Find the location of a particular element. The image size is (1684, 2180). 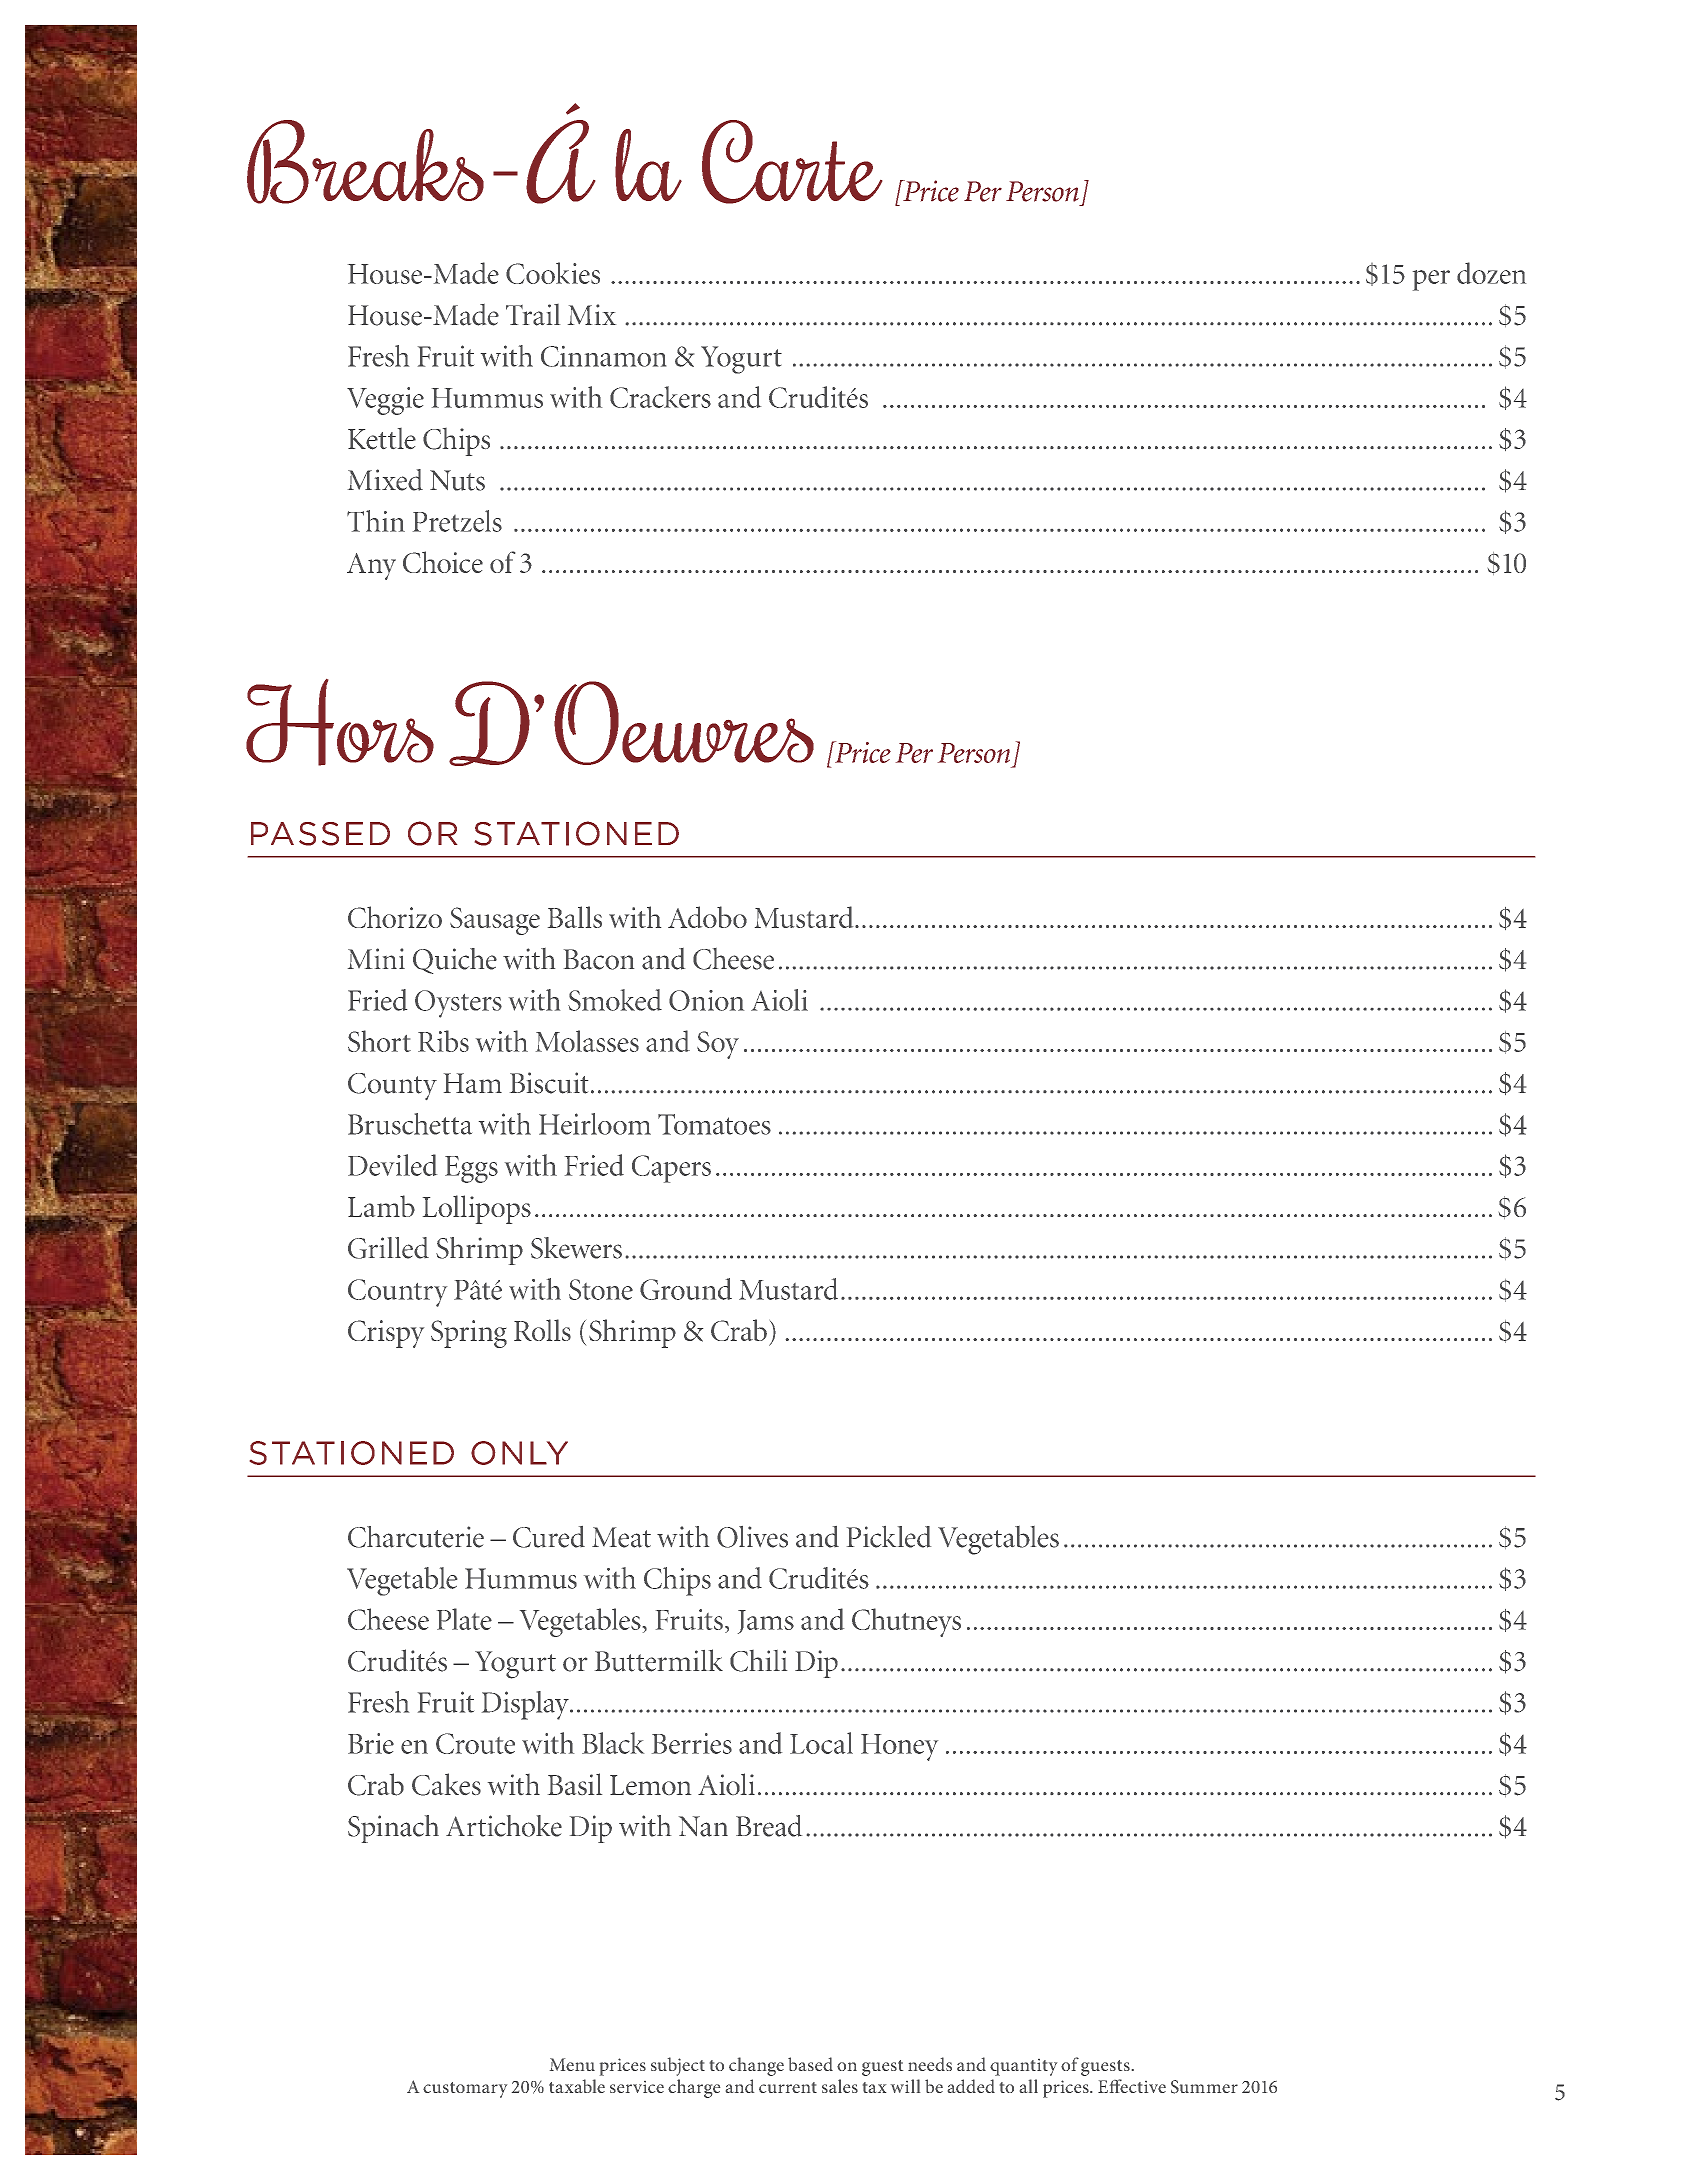

Pickled is located at coordinates (889, 1537).
